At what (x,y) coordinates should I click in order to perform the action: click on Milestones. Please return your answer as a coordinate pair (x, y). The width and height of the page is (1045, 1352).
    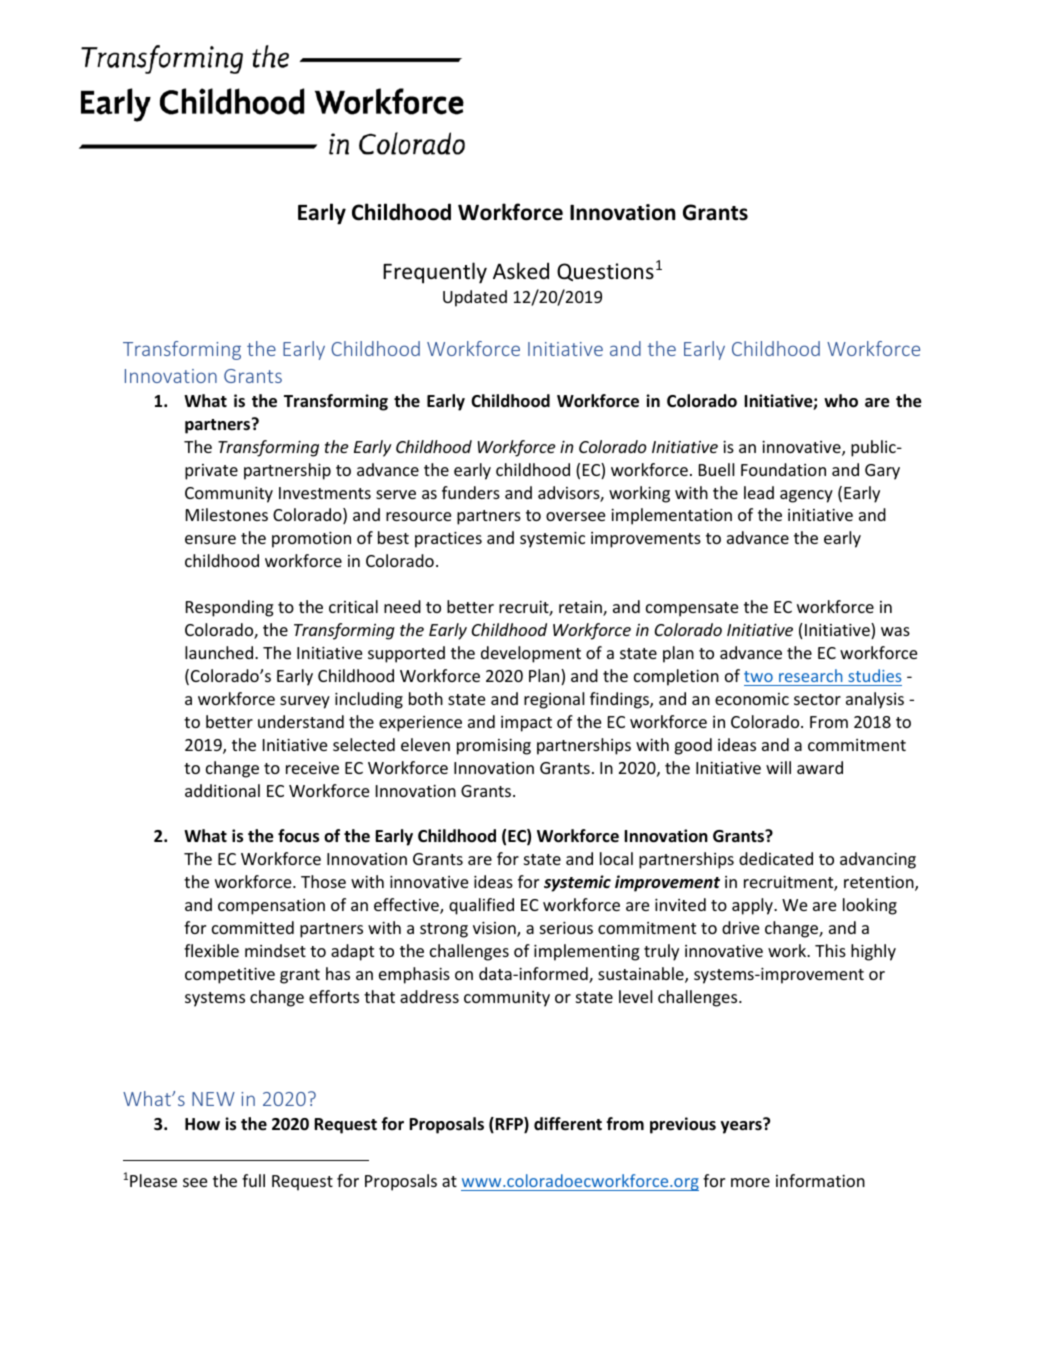
    Looking at the image, I should click on (227, 514).
